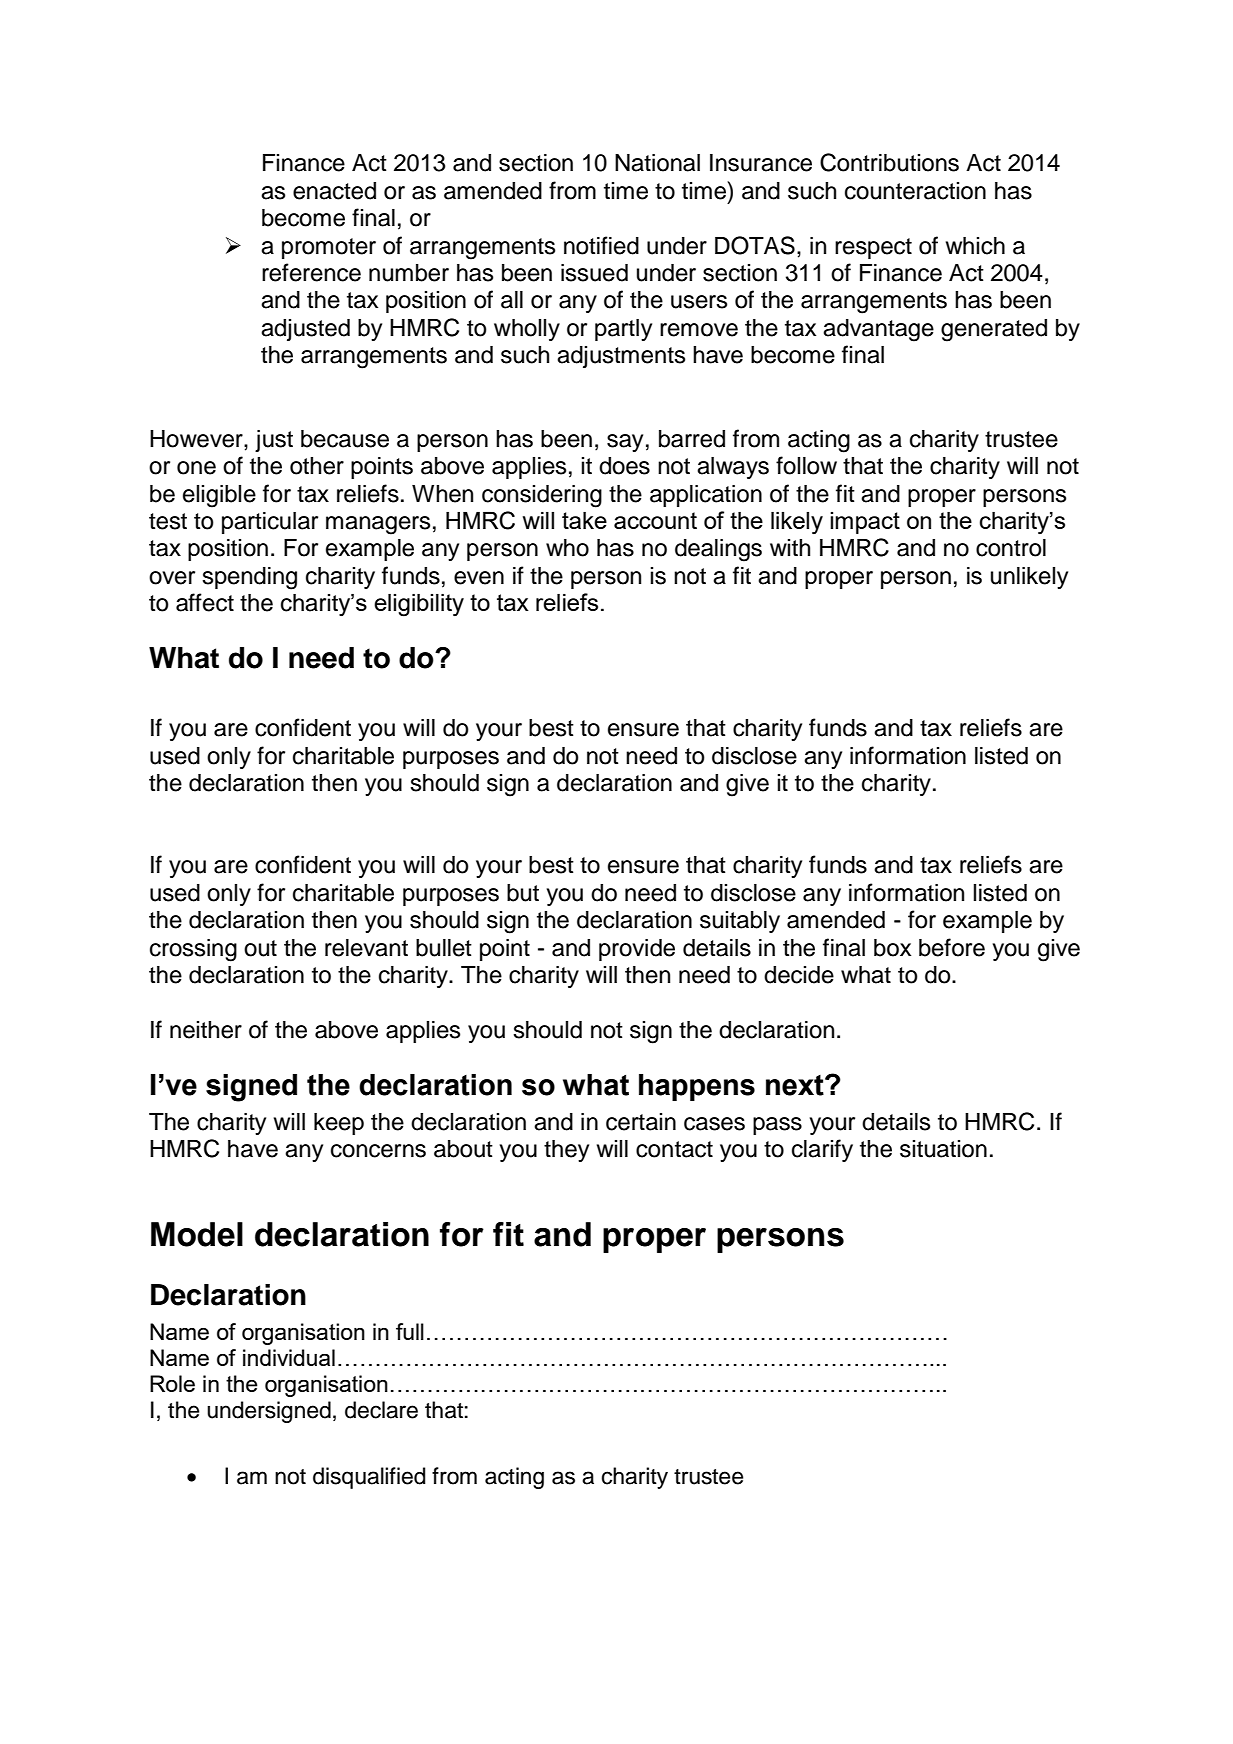  Describe the element at coordinates (637, 950) in the page. I see `provide` at that location.
